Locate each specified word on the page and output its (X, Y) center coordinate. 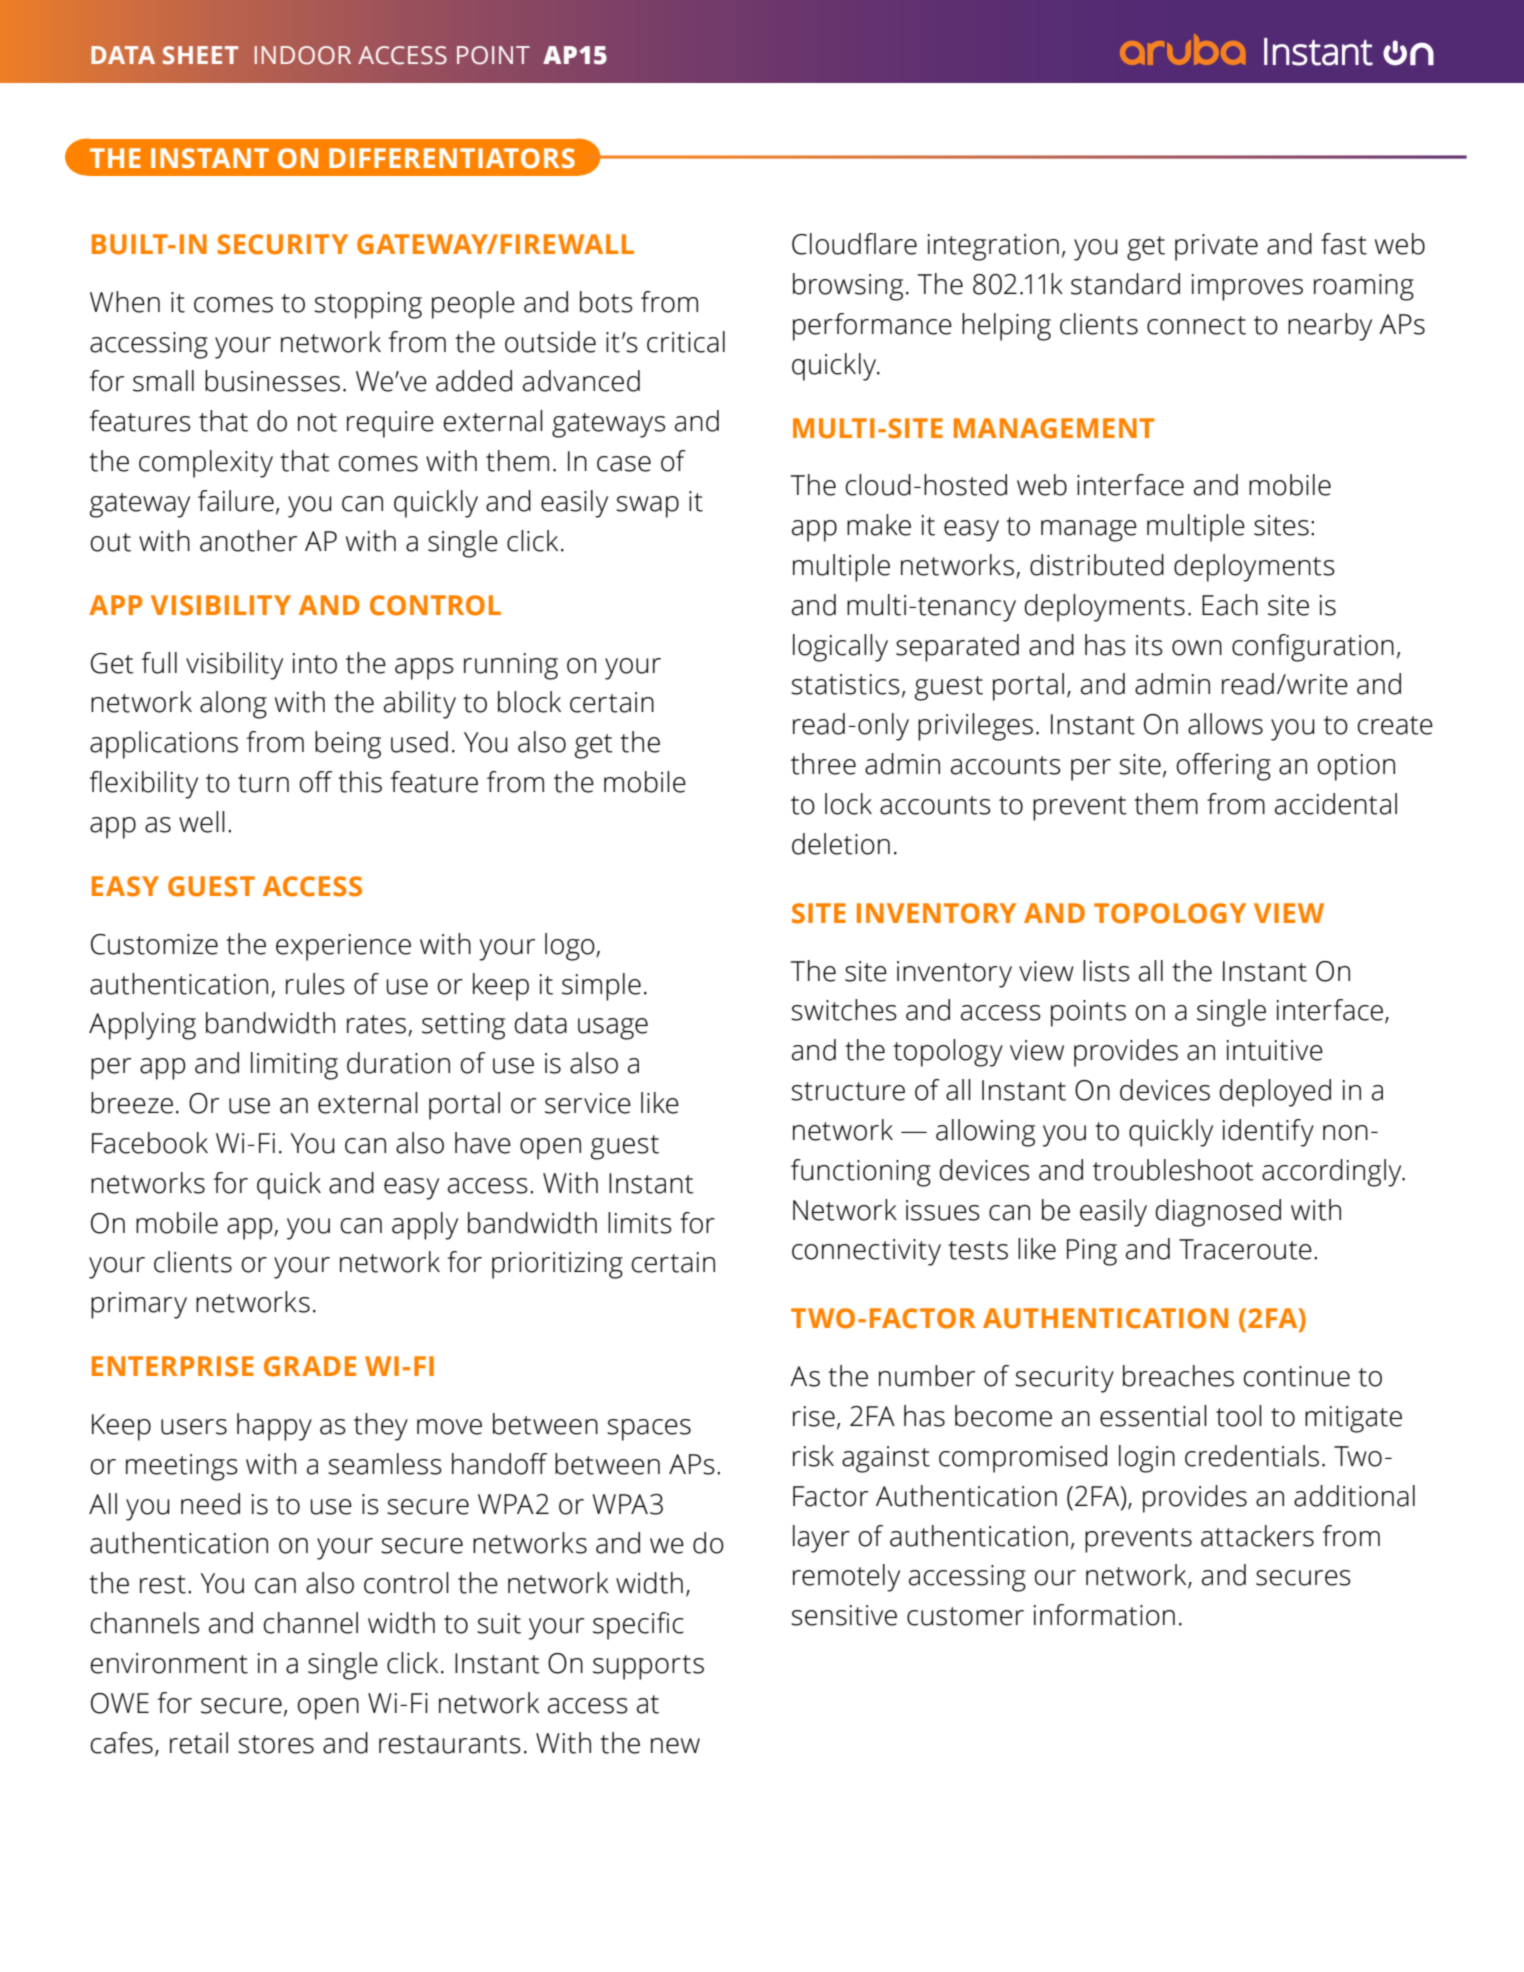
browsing (848, 287)
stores (276, 1744)
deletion (841, 844)
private (1216, 247)
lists (1106, 971)
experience (343, 947)
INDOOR (303, 55)
